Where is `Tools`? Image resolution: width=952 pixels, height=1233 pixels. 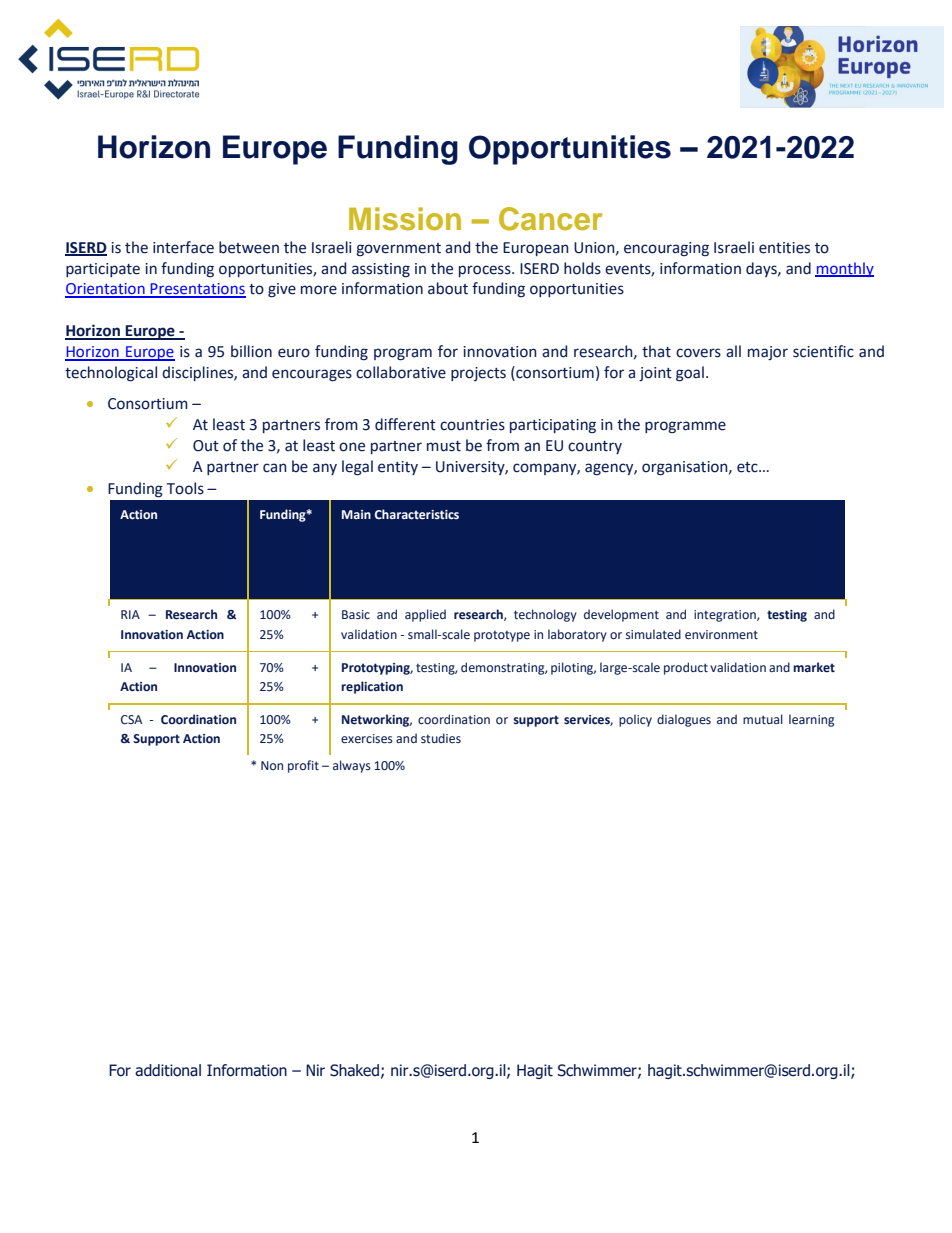
Tools is located at coordinates (185, 488).
